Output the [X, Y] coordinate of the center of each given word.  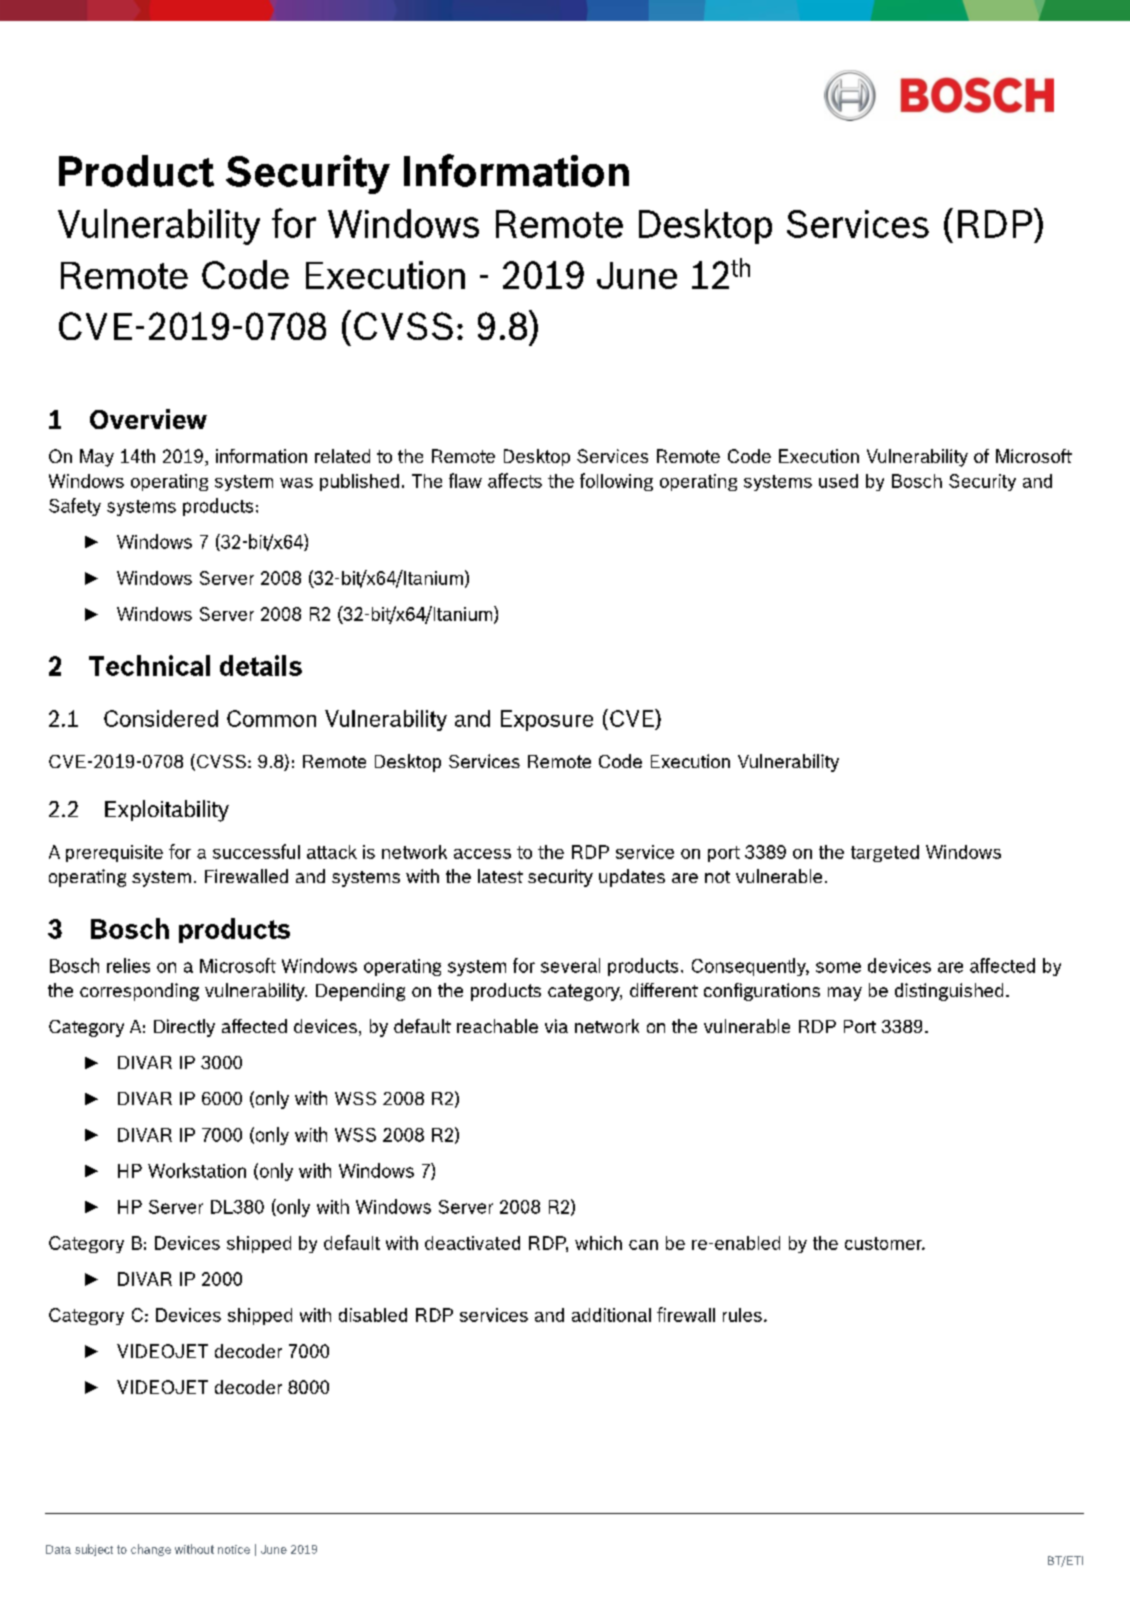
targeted [885, 853]
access [482, 854]
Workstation [197, 1170]
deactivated [472, 1243]
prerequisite [114, 853]
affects [515, 480]
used [838, 481]
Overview [148, 419]
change [151, 1550]
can [643, 1245]
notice [234, 1549]
